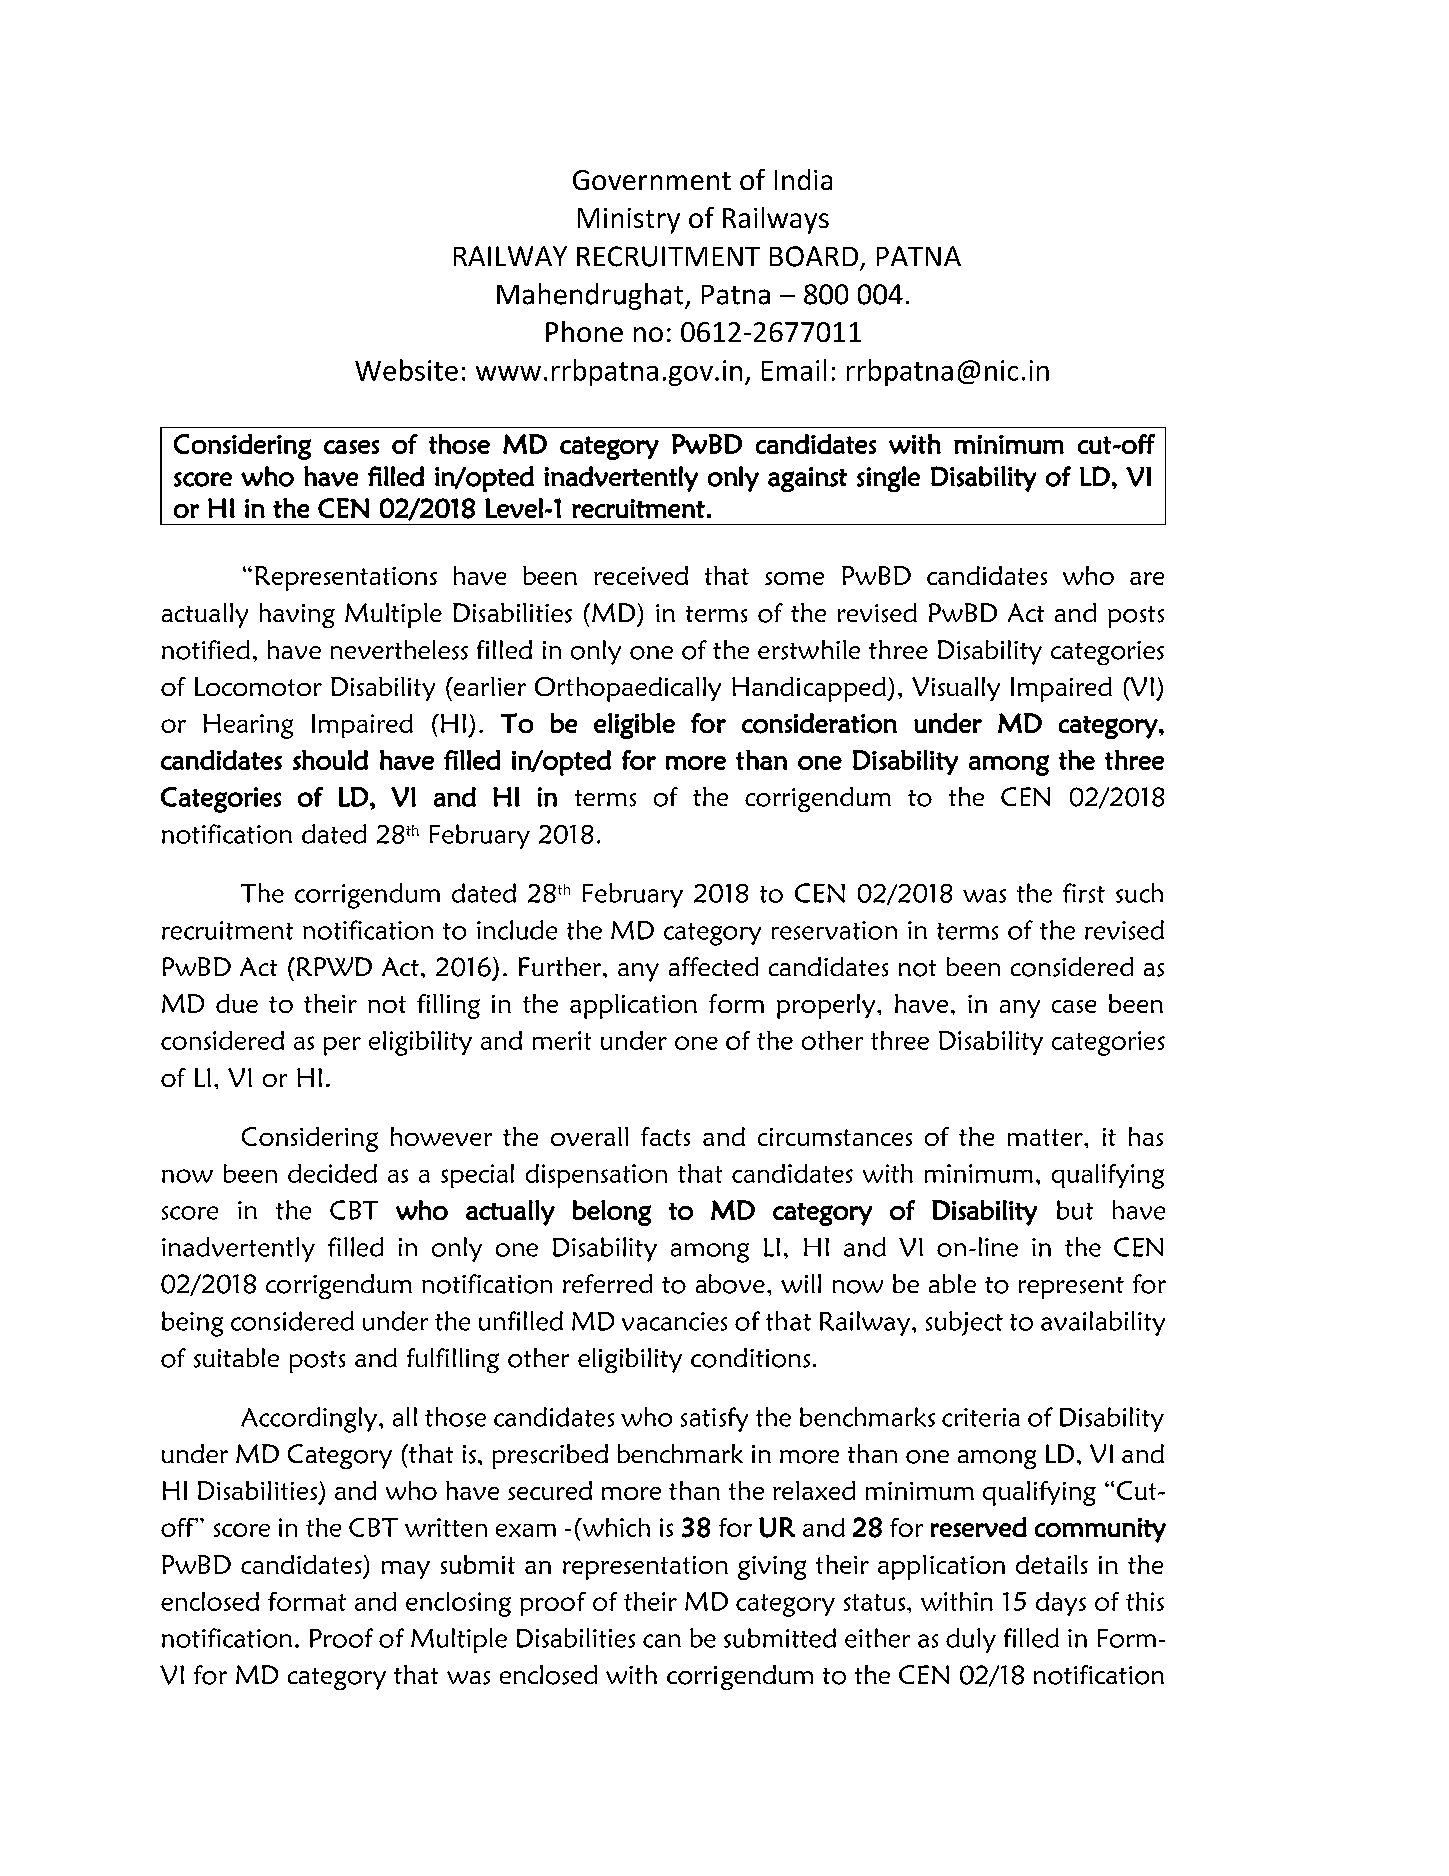 The image size is (1449, 1876). Describe the element at coordinates (1061, 1604) in the screenshot. I see `days` at that location.
